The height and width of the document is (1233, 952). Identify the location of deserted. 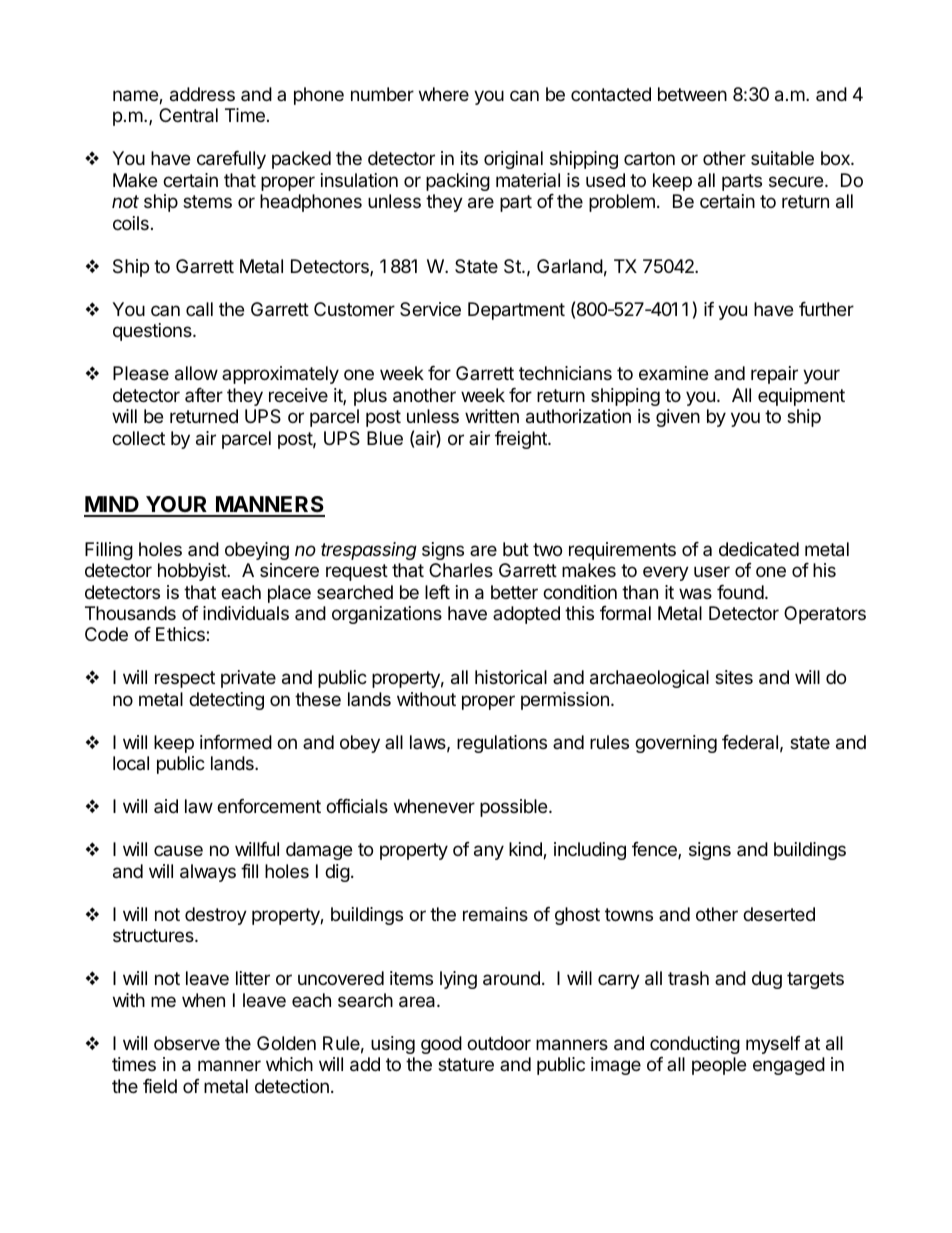
(779, 914).
